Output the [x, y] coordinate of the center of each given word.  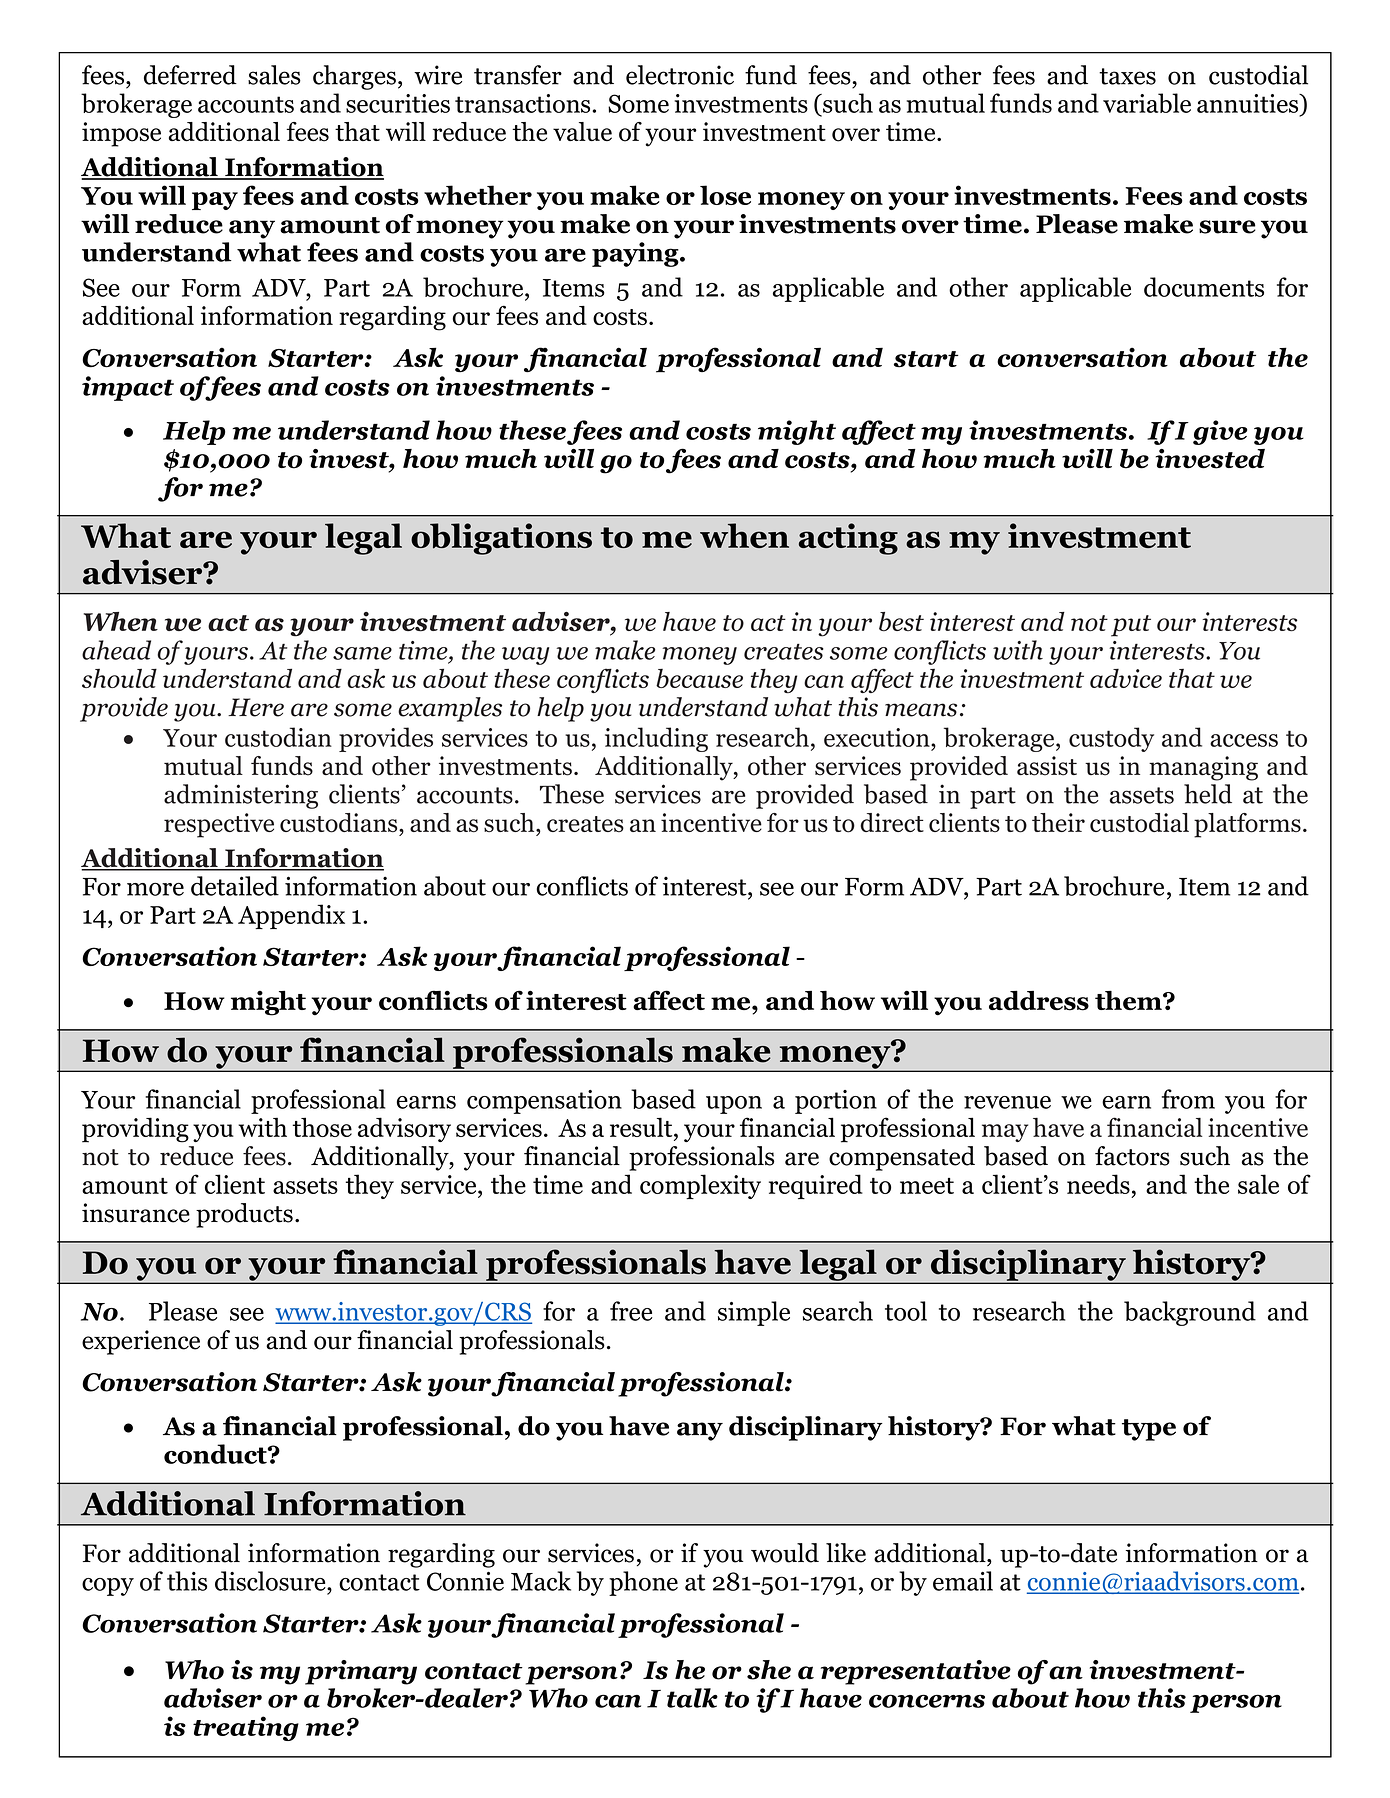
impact [128, 388]
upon [734, 1105]
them [1129, 1000]
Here [256, 707]
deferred [190, 75]
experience [141, 1342]
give [1220, 432]
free [631, 1311]
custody [1111, 739]
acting [848, 539]
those [322, 1127]
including [656, 739]
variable [1147, 103]
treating [246, 1728]
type [1149, 1430]
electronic [680, 75]
